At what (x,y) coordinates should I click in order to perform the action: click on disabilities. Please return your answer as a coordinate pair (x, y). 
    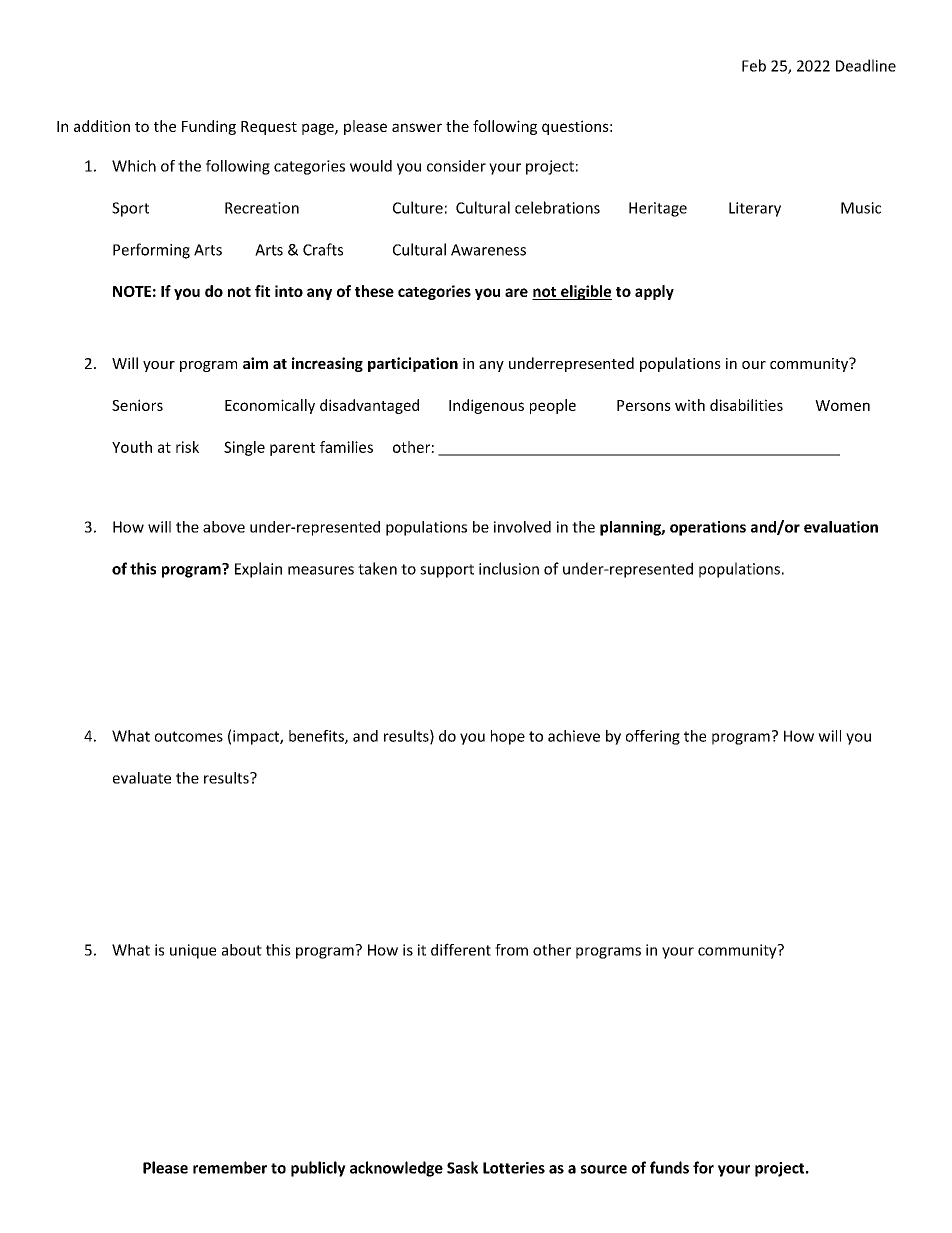
    Looking at the image, I should click on (746, 405).
